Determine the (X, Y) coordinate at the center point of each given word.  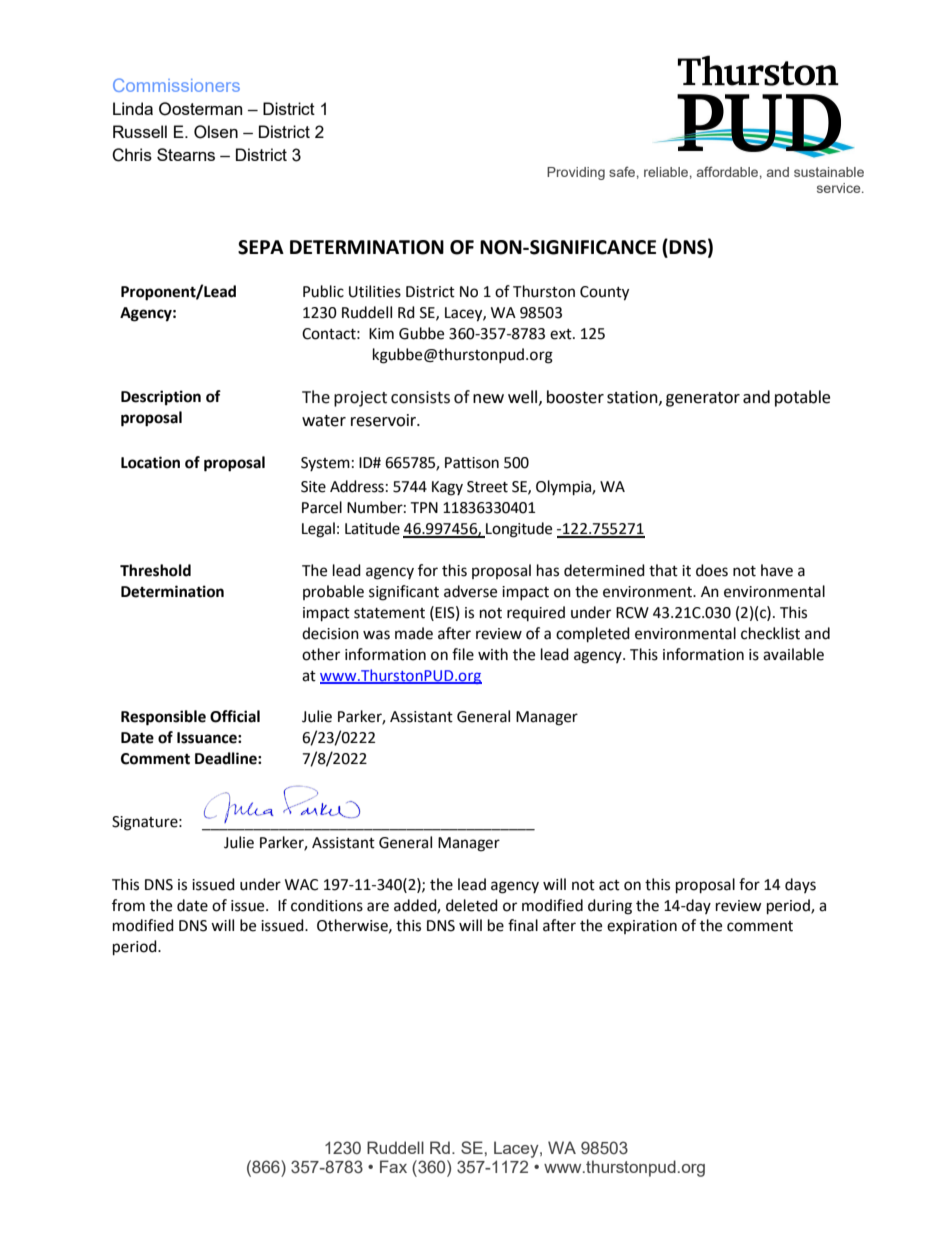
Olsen (216, 132)
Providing (576, 173)
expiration (642, 927)
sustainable (829, 172)
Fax (393, 1166)
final (523, 925)
